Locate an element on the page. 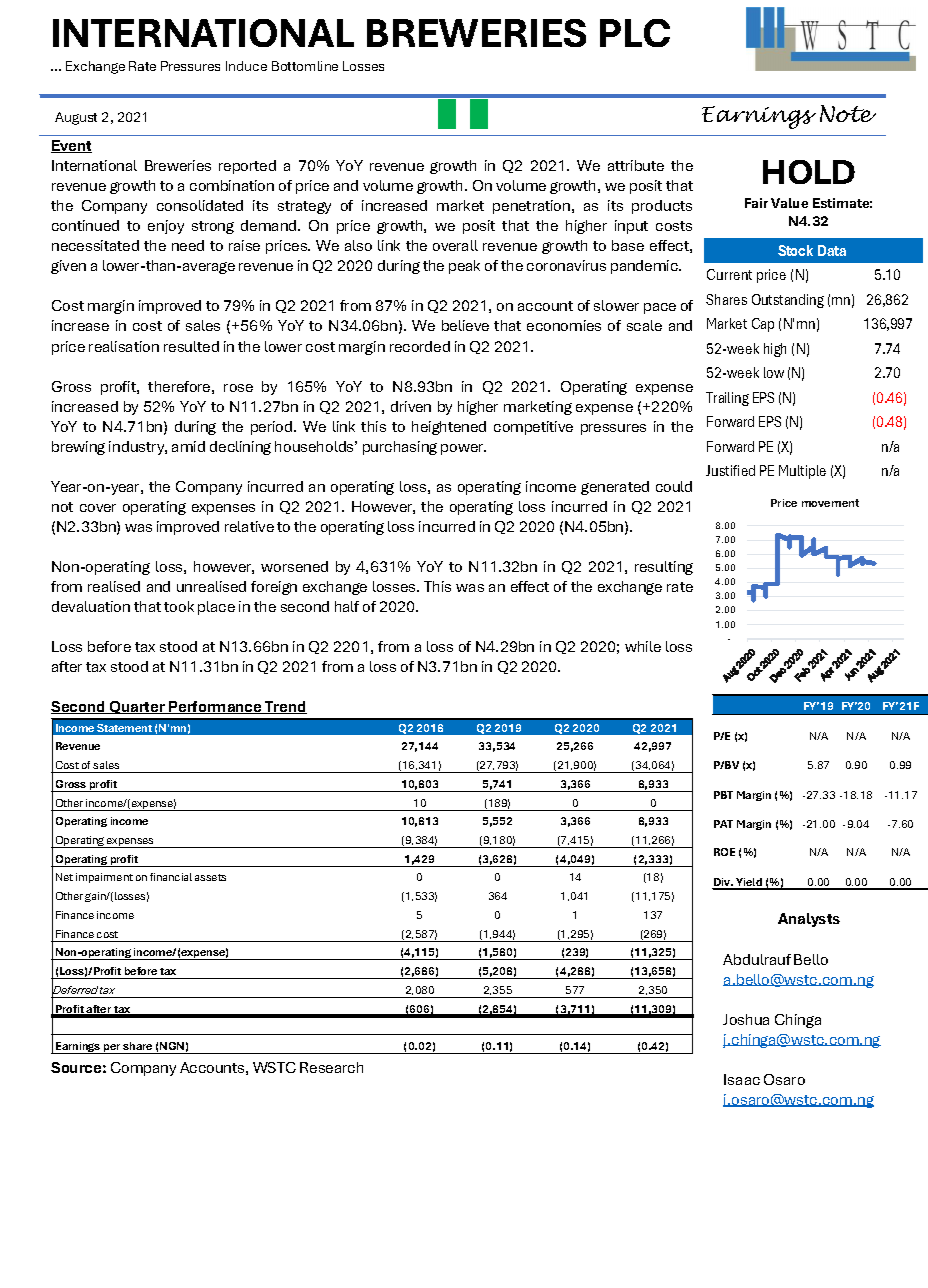 The width and height of the image is (928, 1288). Performance is located at coordinates (215, 707).
